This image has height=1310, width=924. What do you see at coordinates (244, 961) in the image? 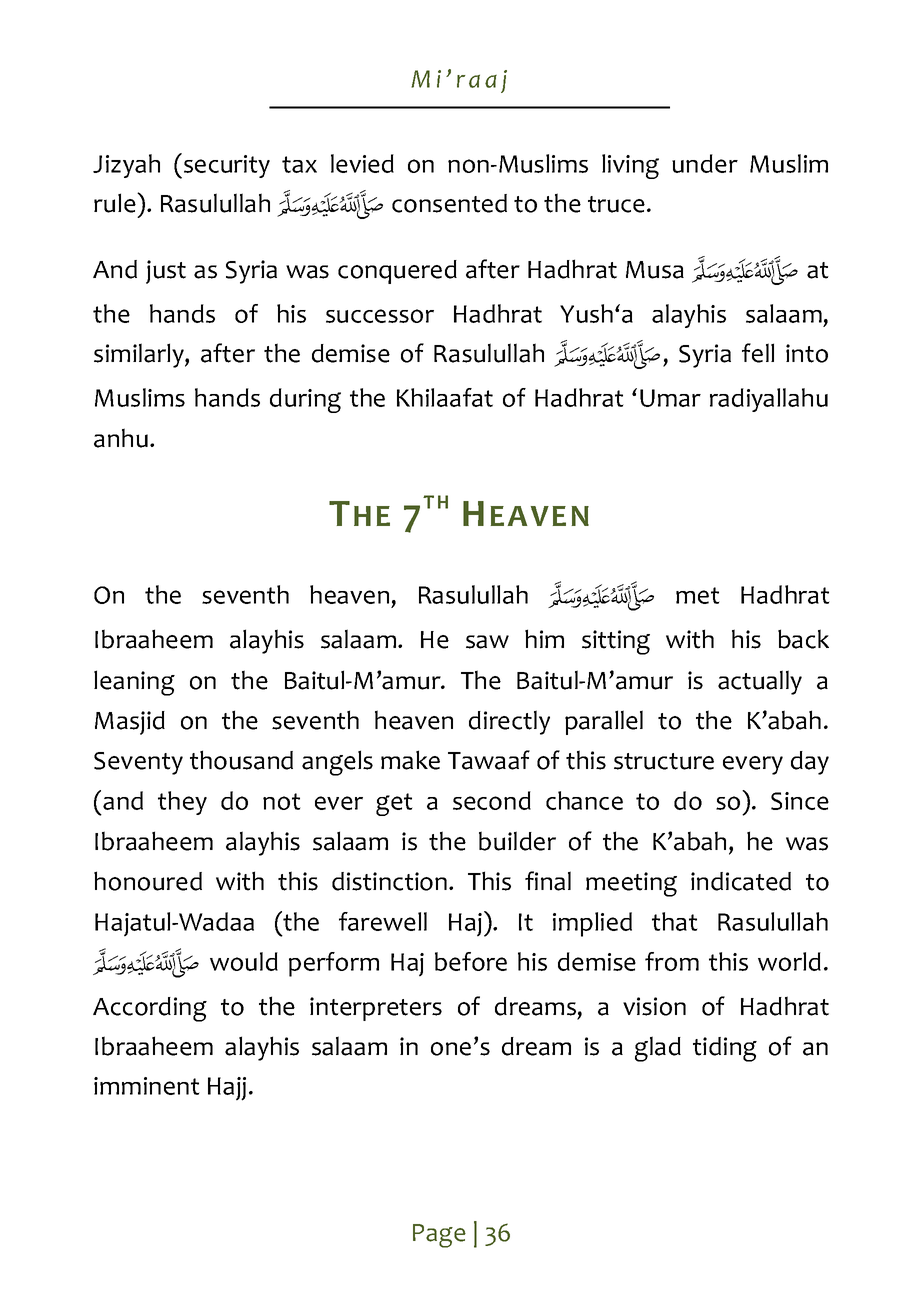
I see `would` at bounding box center [244, 961].
